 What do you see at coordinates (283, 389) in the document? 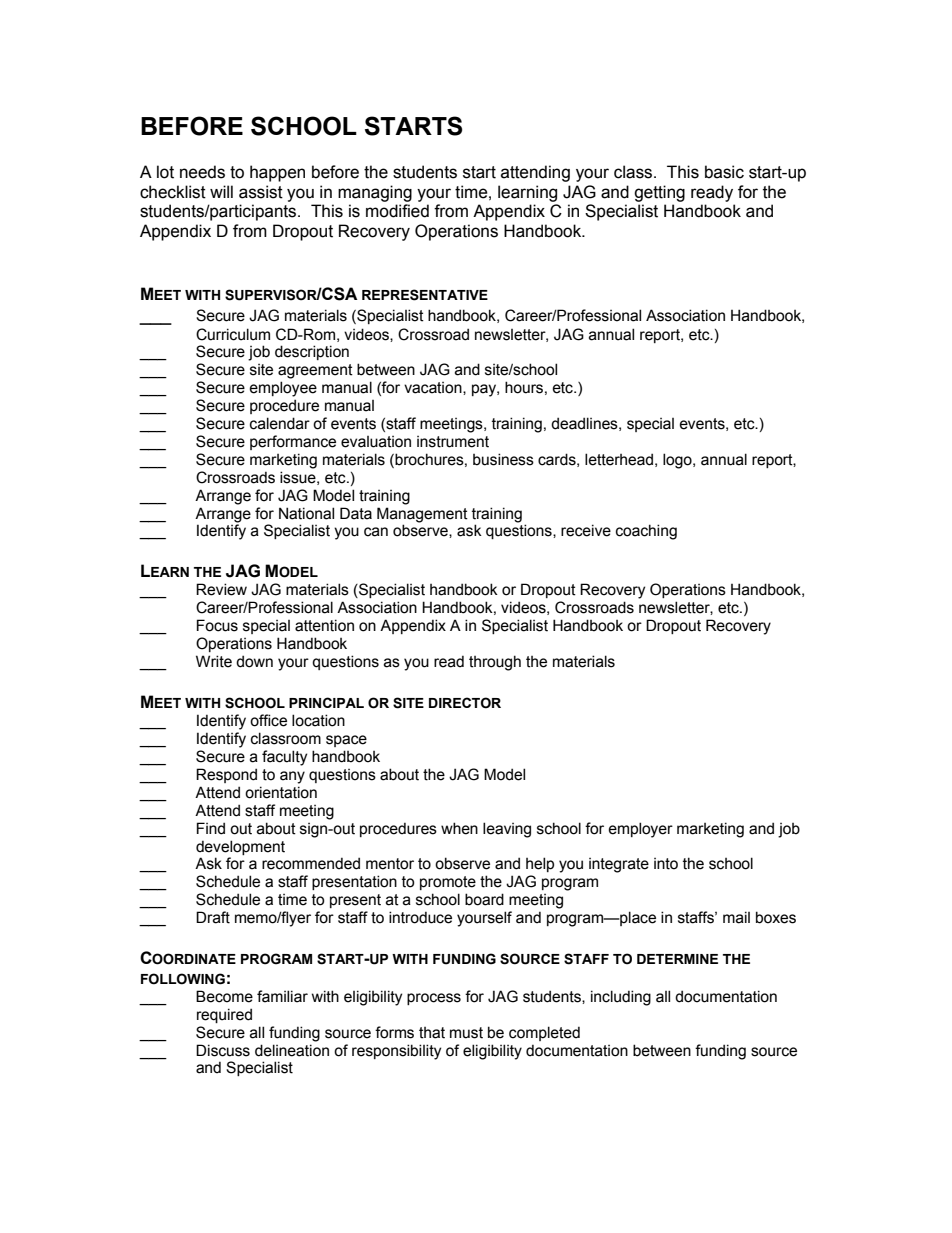
I see `employee` at bounding box center [283, 389].
